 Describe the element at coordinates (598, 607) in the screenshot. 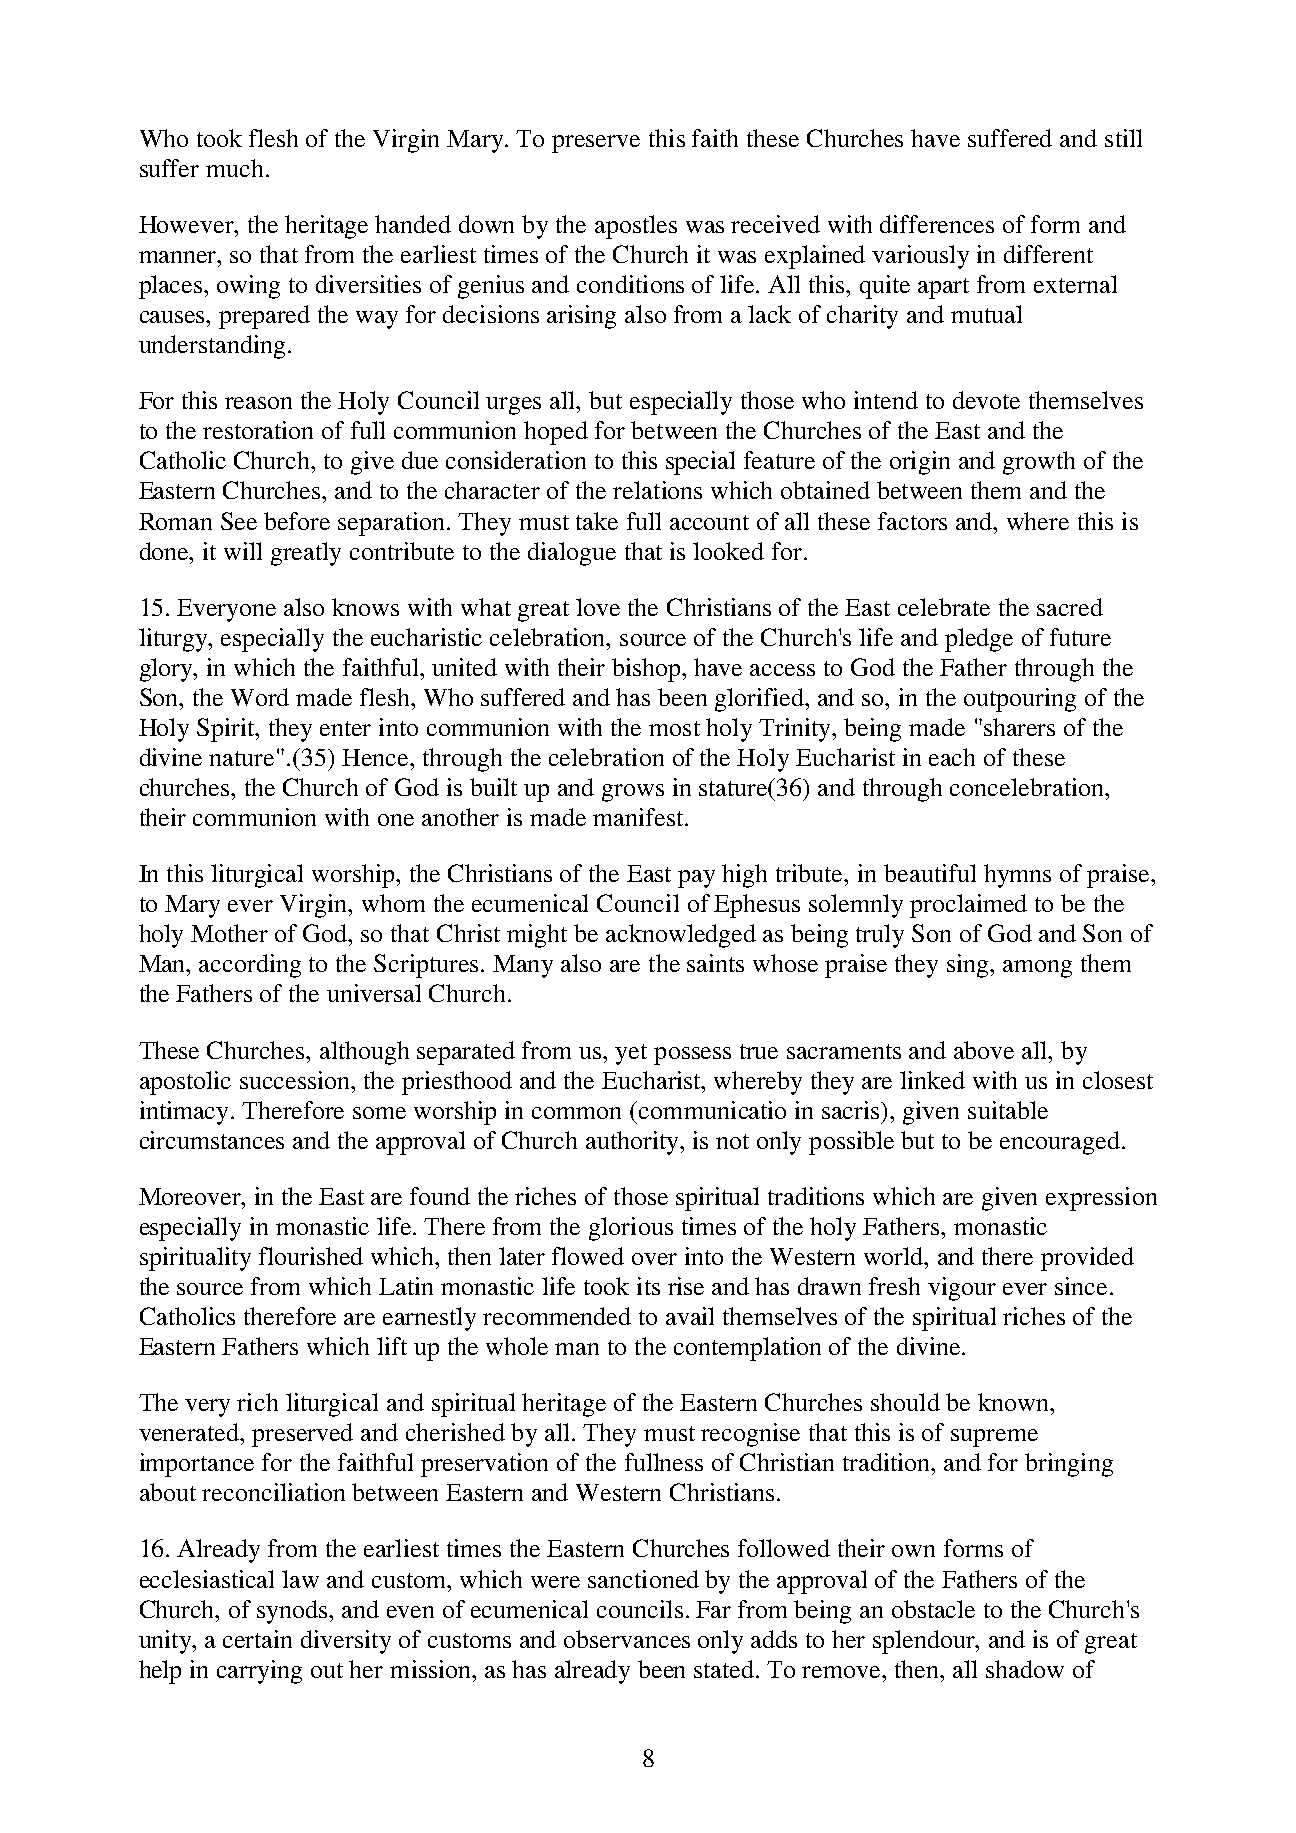

I see `love` at that location.
